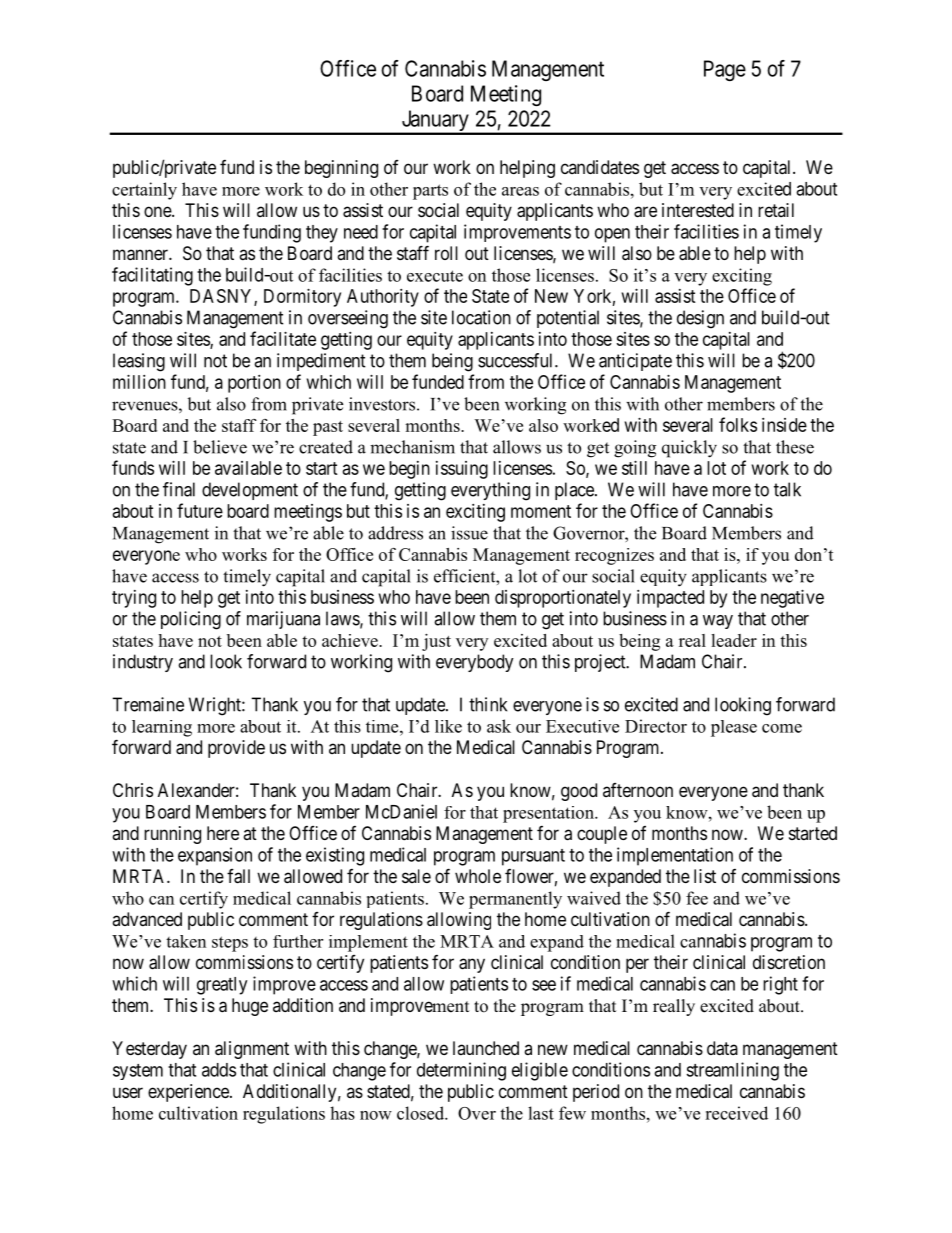 The image size is (952, 1233). Describe the element at coordinates (705, 876) in the document. I see `list` at that location.
